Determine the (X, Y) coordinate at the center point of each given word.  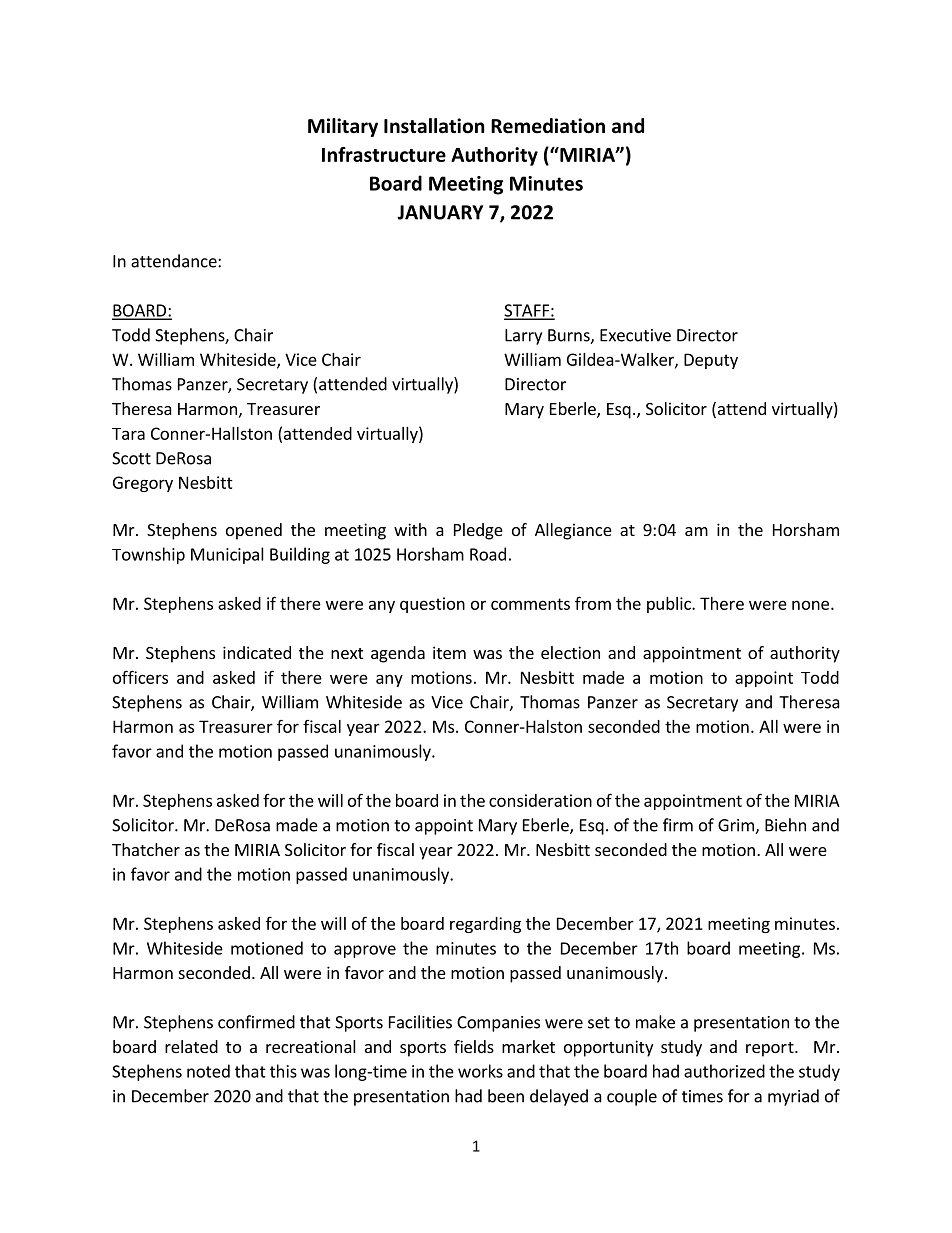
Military (343, 127)
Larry (523, 337)
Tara (128, 434)
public (670, 605)
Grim (737, 826)
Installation (434, 126)
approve (365, 951)
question (432, 605)
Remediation (548, 126)
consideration (540, 800)
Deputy (711, 361)
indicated (257, 652)
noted (208, 1071)
